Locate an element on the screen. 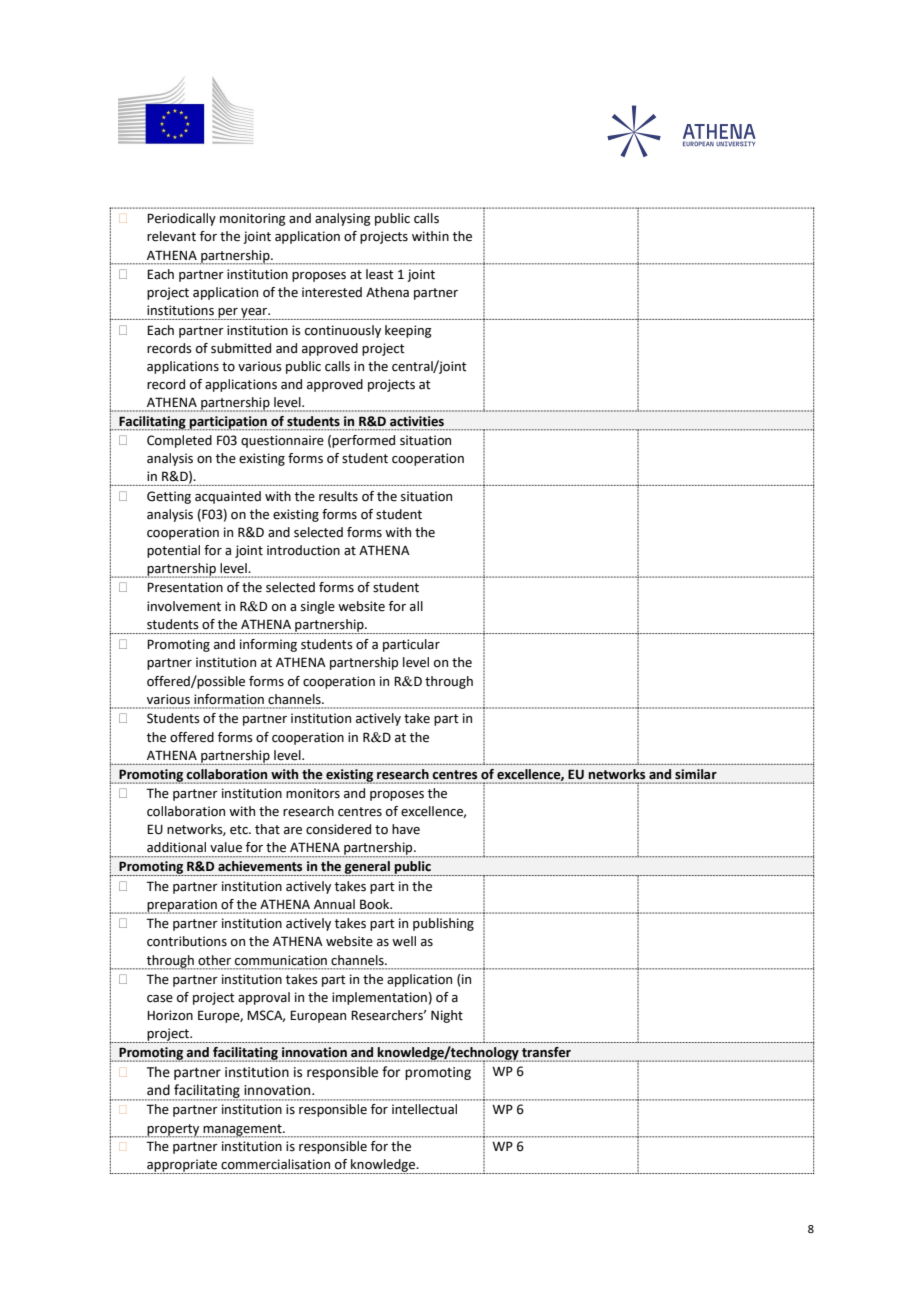 This screenshot has width=924, height=1308. appropriate is located at coordinates (182, 1166).
